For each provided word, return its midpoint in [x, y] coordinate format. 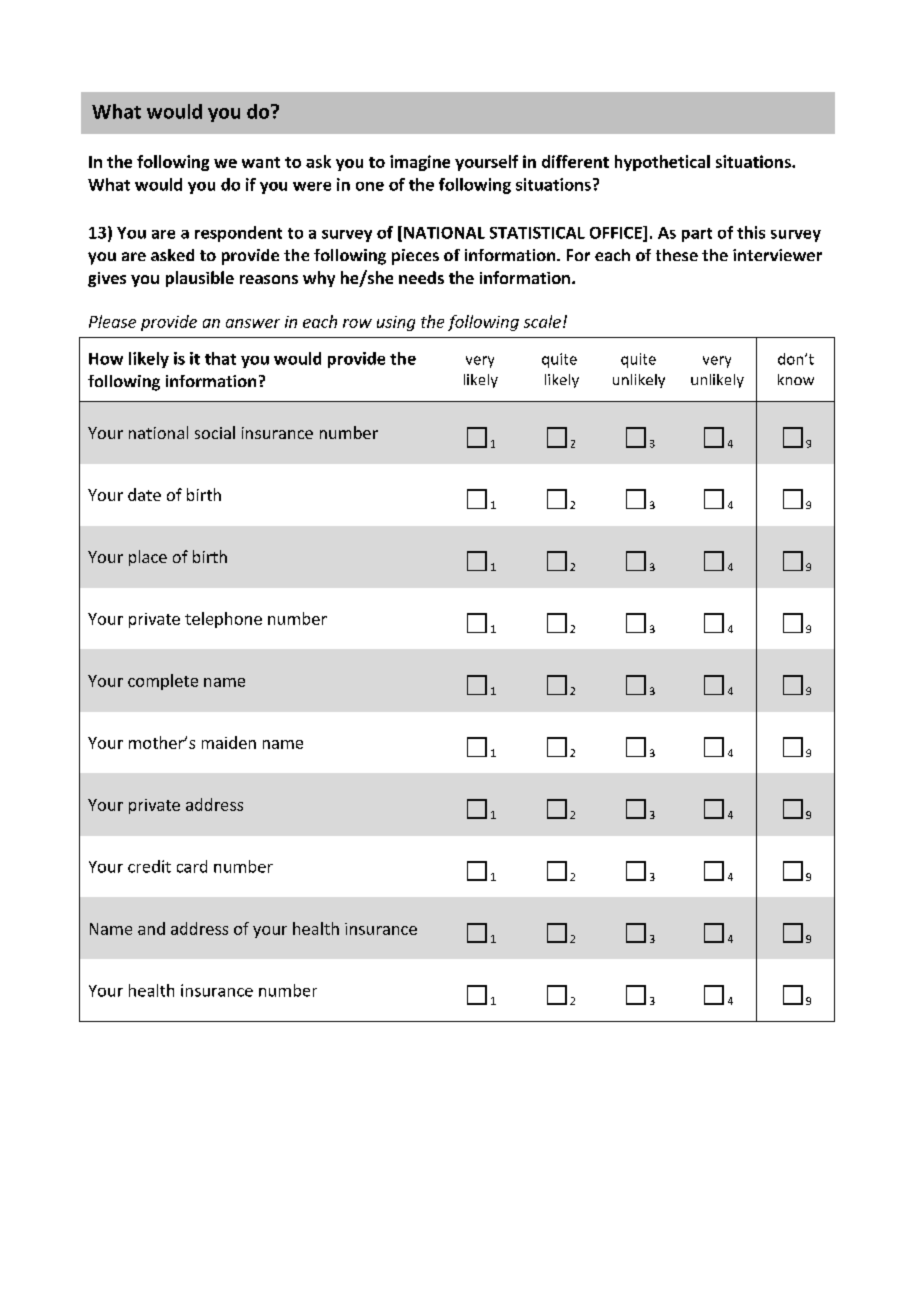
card [192, 866]
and [151, 928]
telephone [223, 620]
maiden [229, 742]
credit [149, 866]
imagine [420, 163]
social [215, 432]
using [396, 323]
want [261, 162]
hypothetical [662, 163]
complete [163, 682]
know [796, 379]
